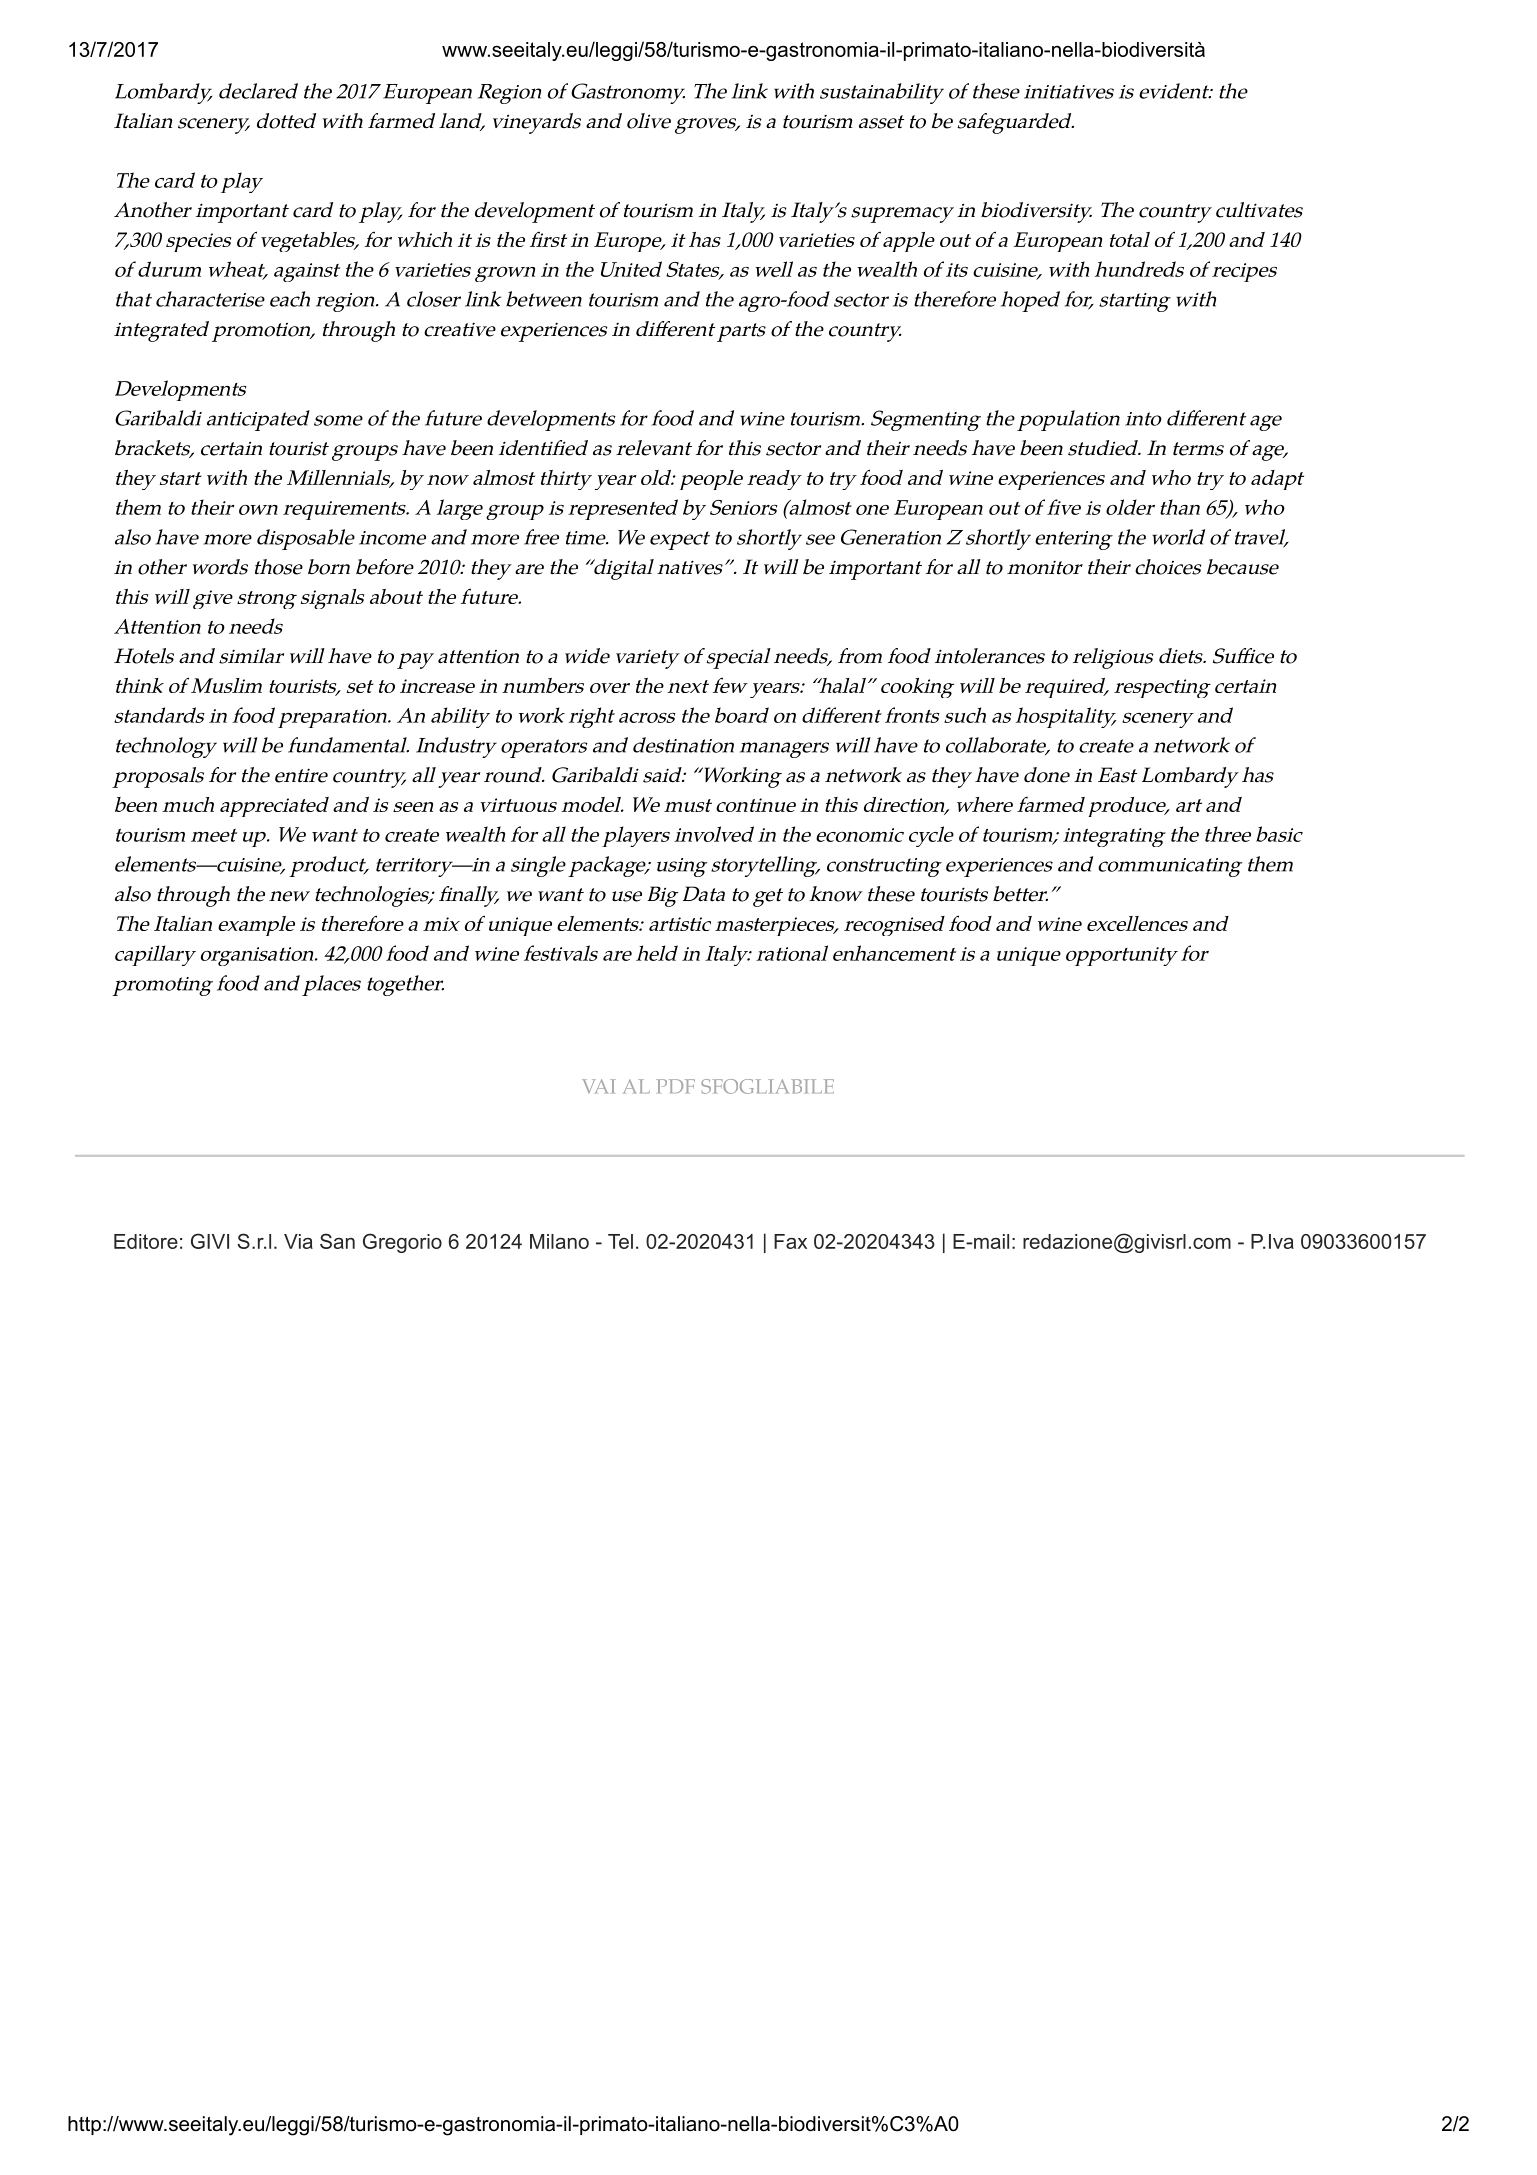 This screenshot has height=2175, width=1537. I want to click on Editore, so click(146, 1241).
